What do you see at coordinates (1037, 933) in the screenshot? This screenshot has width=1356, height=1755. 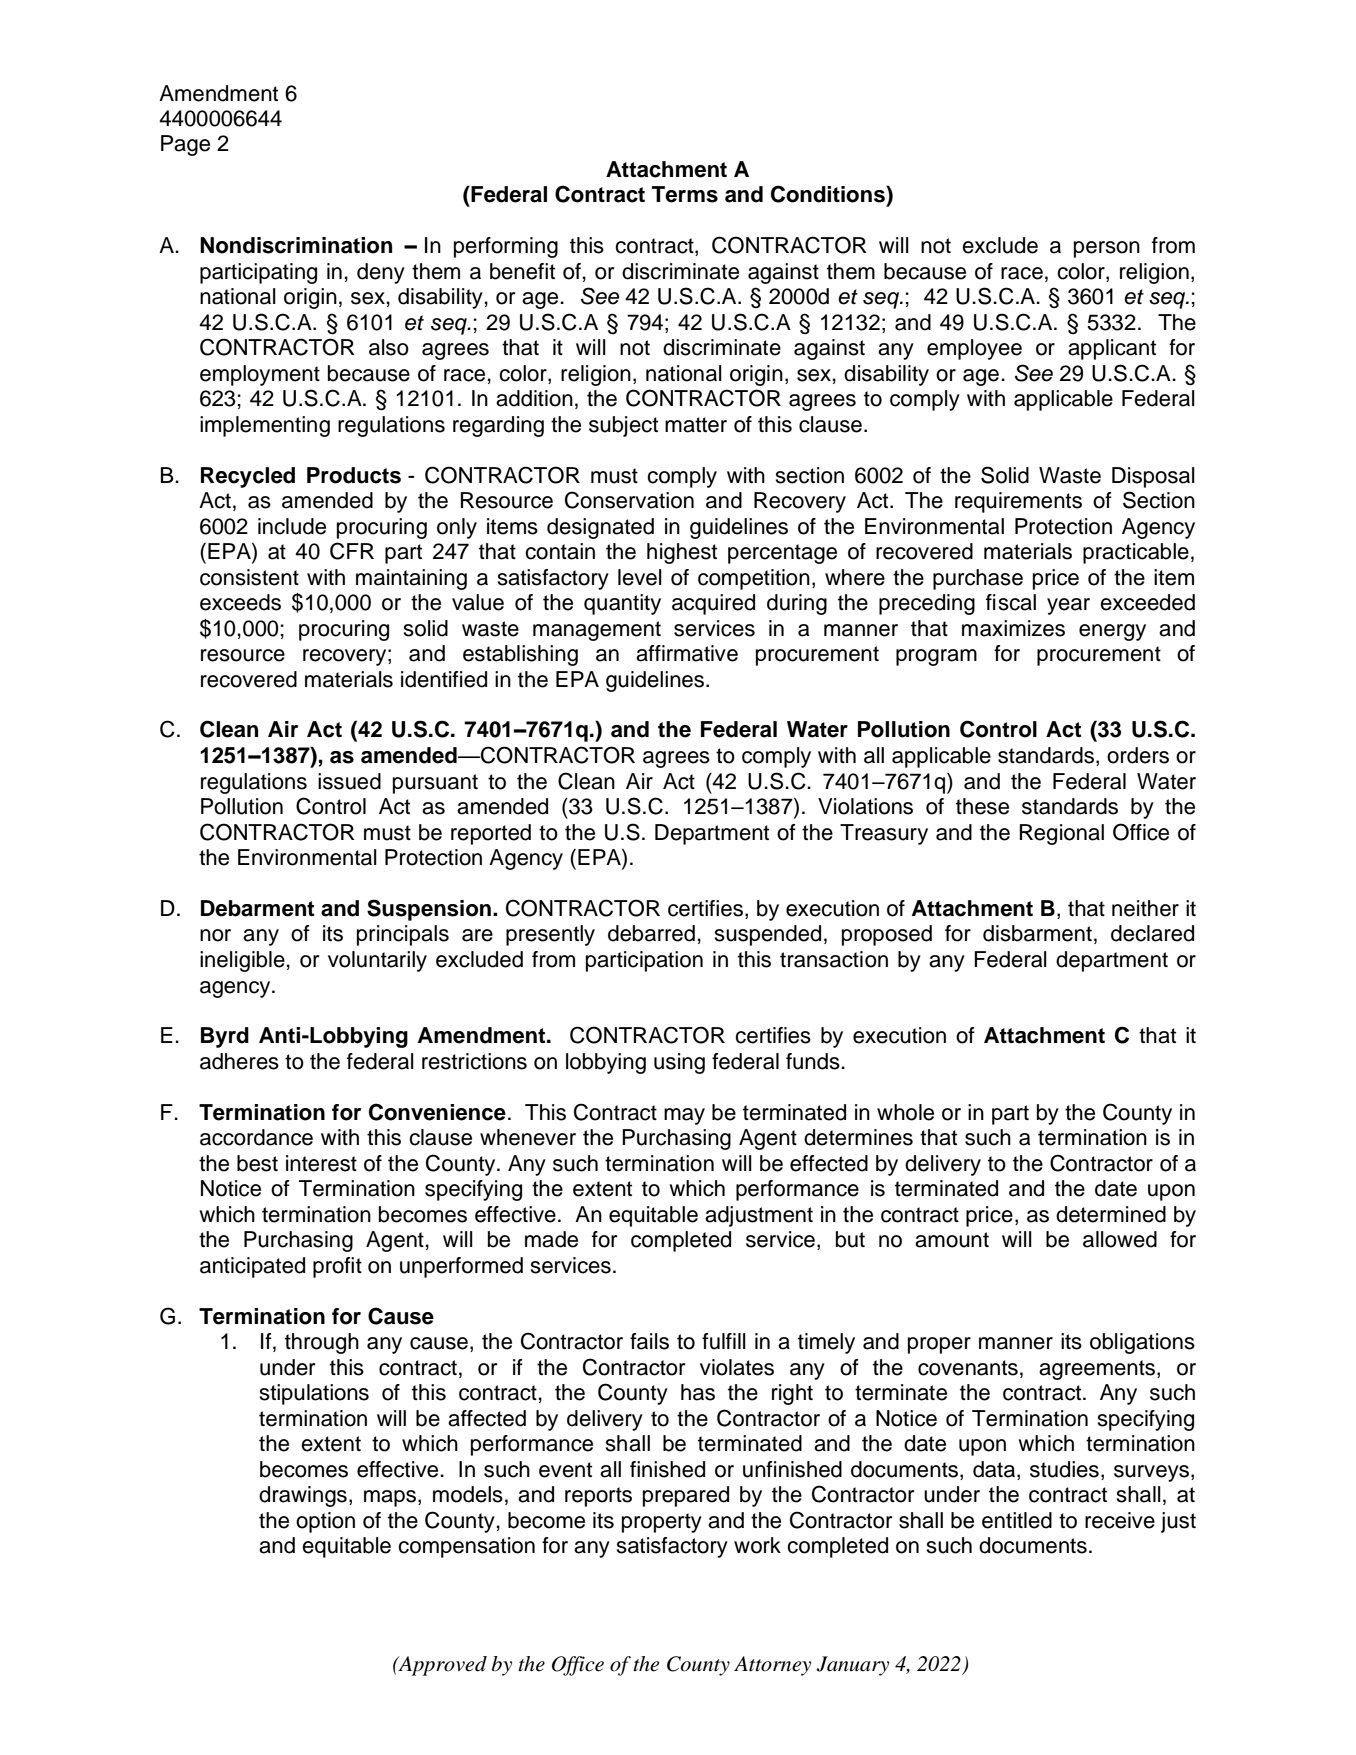 I see `disbarment` at bounding box center [1037, 933].
